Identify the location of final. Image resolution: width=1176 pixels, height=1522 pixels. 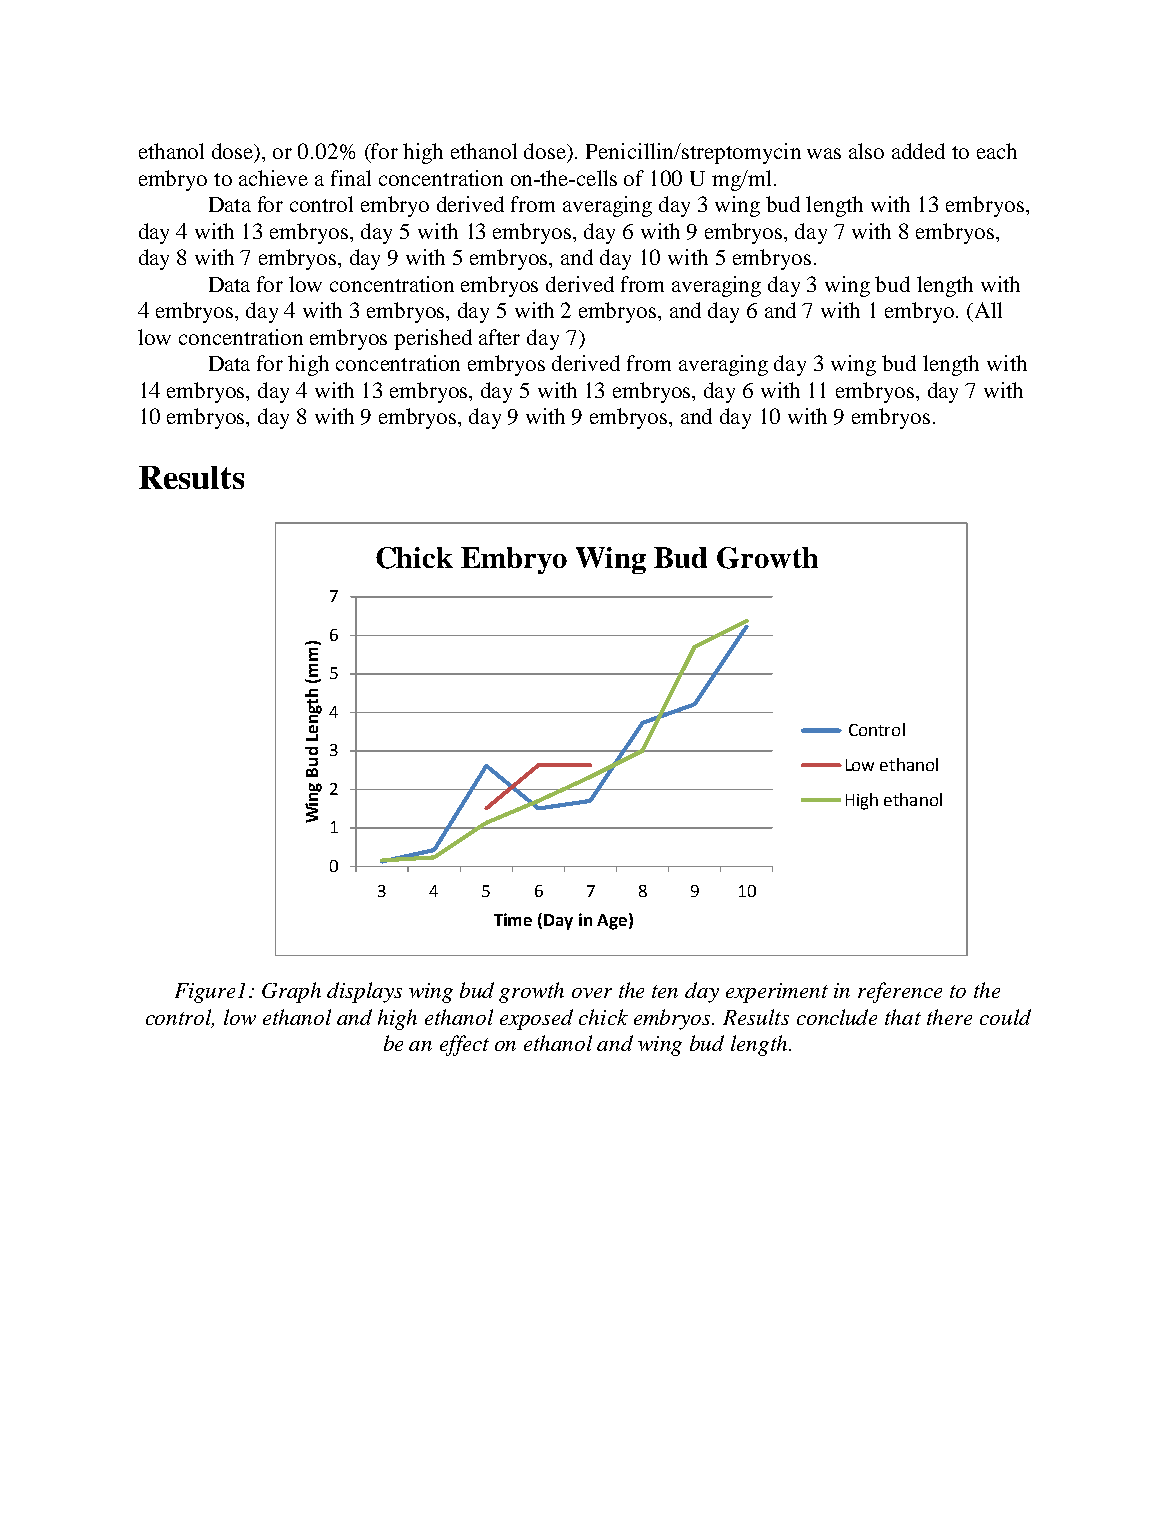
(351, 178).
